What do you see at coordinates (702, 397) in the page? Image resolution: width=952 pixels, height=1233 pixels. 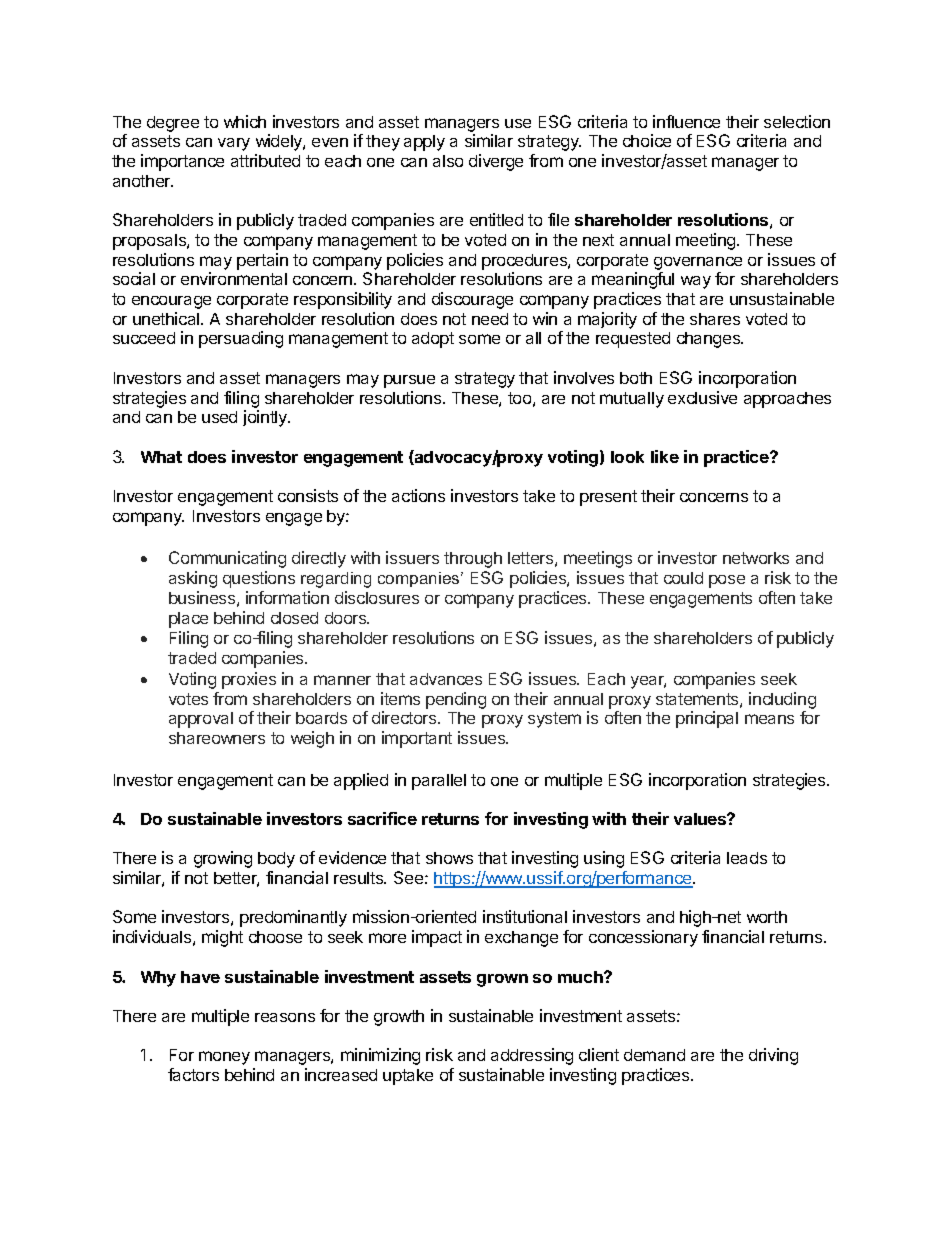 I see `exclusive` at bounding box center [702, 397].
